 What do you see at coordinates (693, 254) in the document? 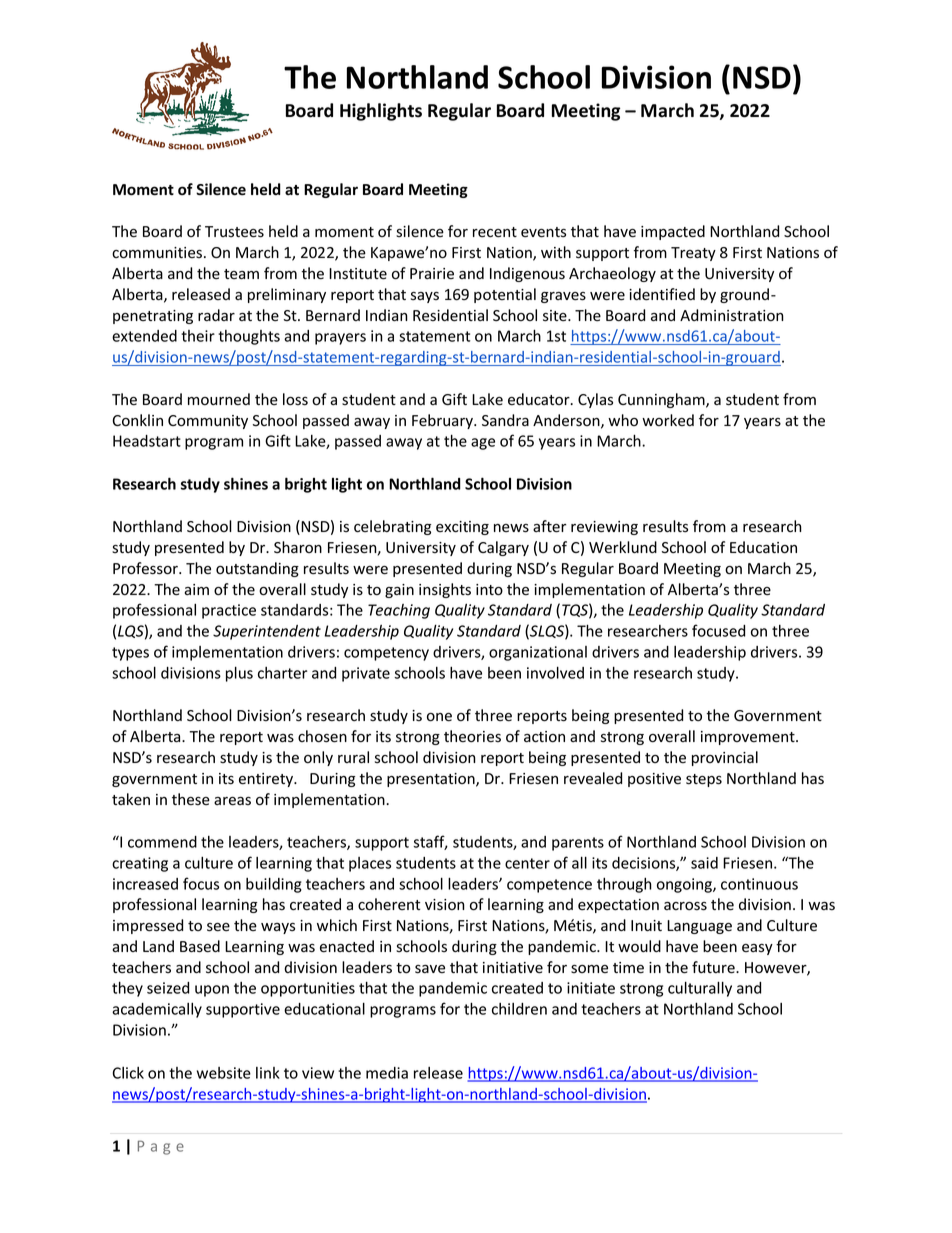
I see `Treaty` at bounding box center [693, 254].
